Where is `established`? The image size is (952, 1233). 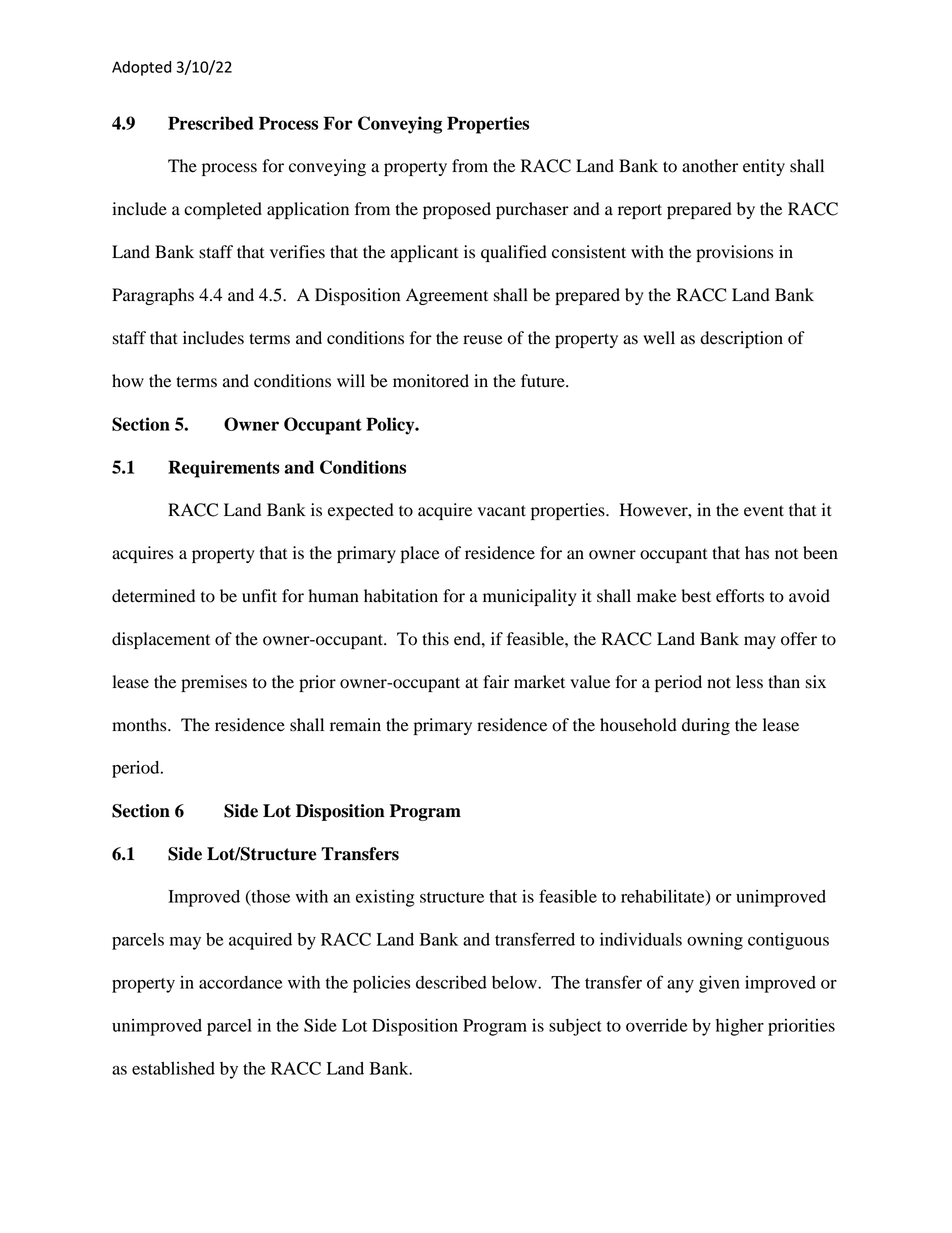
established is located at coordinates (173, 1068).
